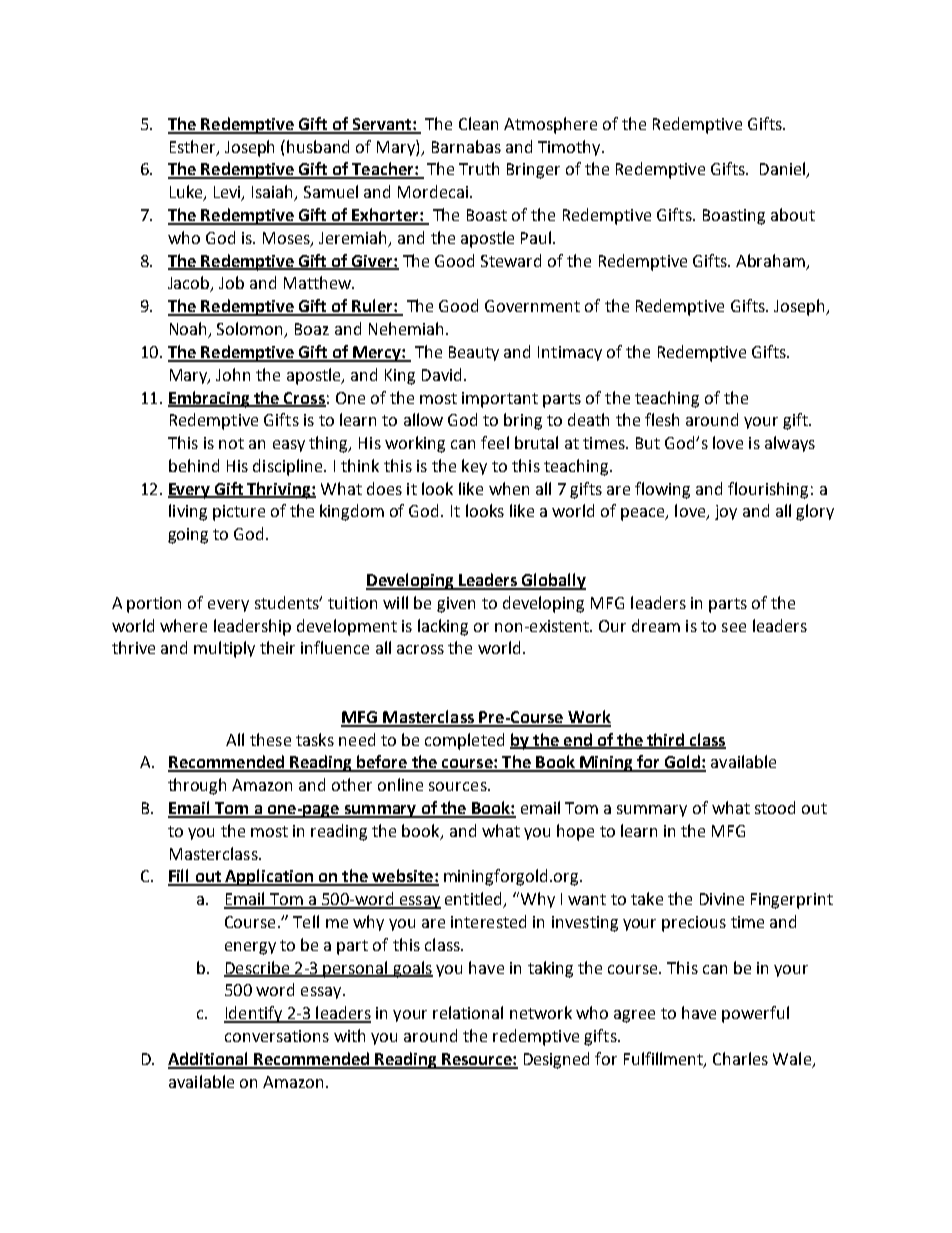 This page has height=1233, width=952. I want to click on where, so click(183, 625).
